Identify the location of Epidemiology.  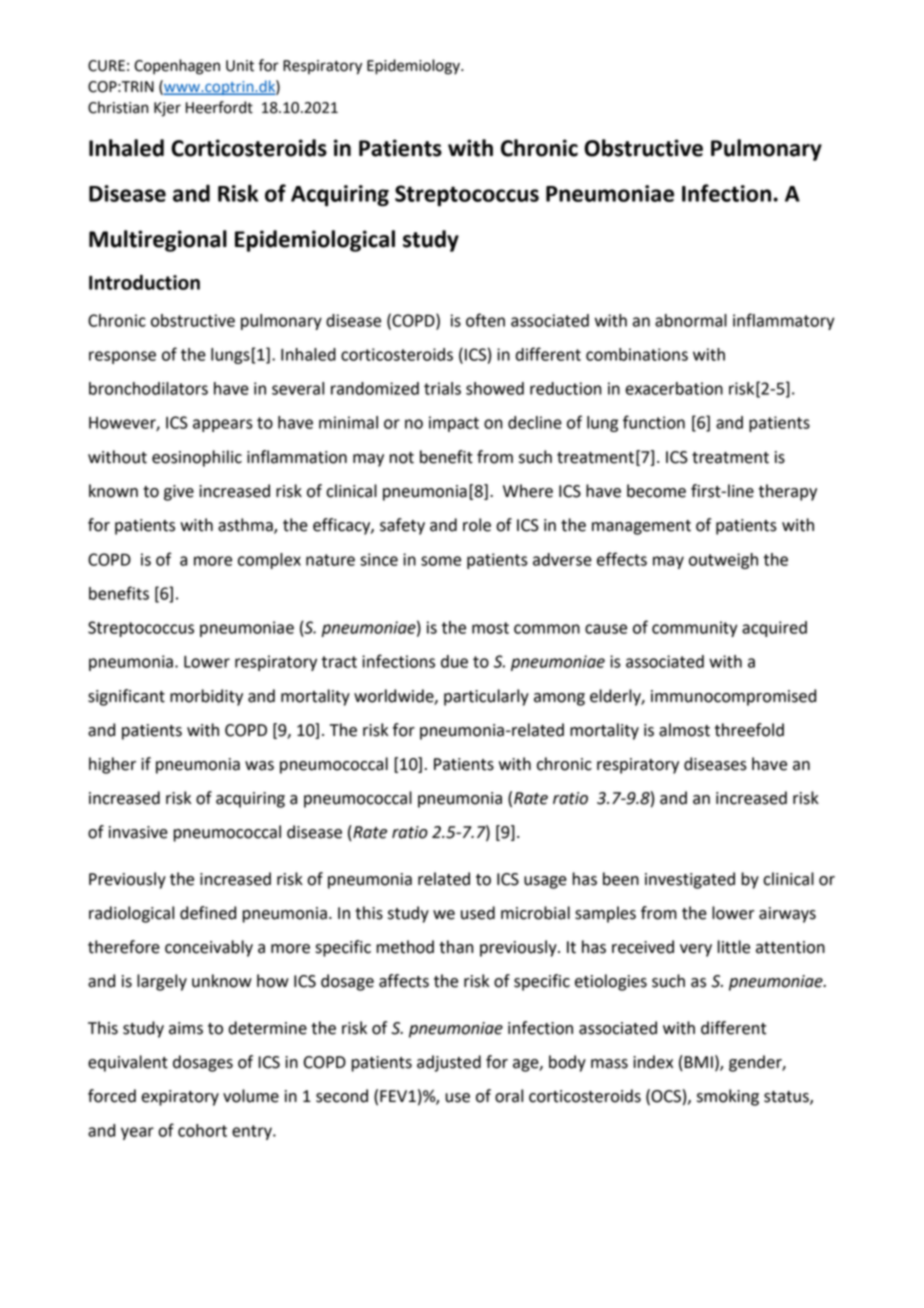
(414, 67).
